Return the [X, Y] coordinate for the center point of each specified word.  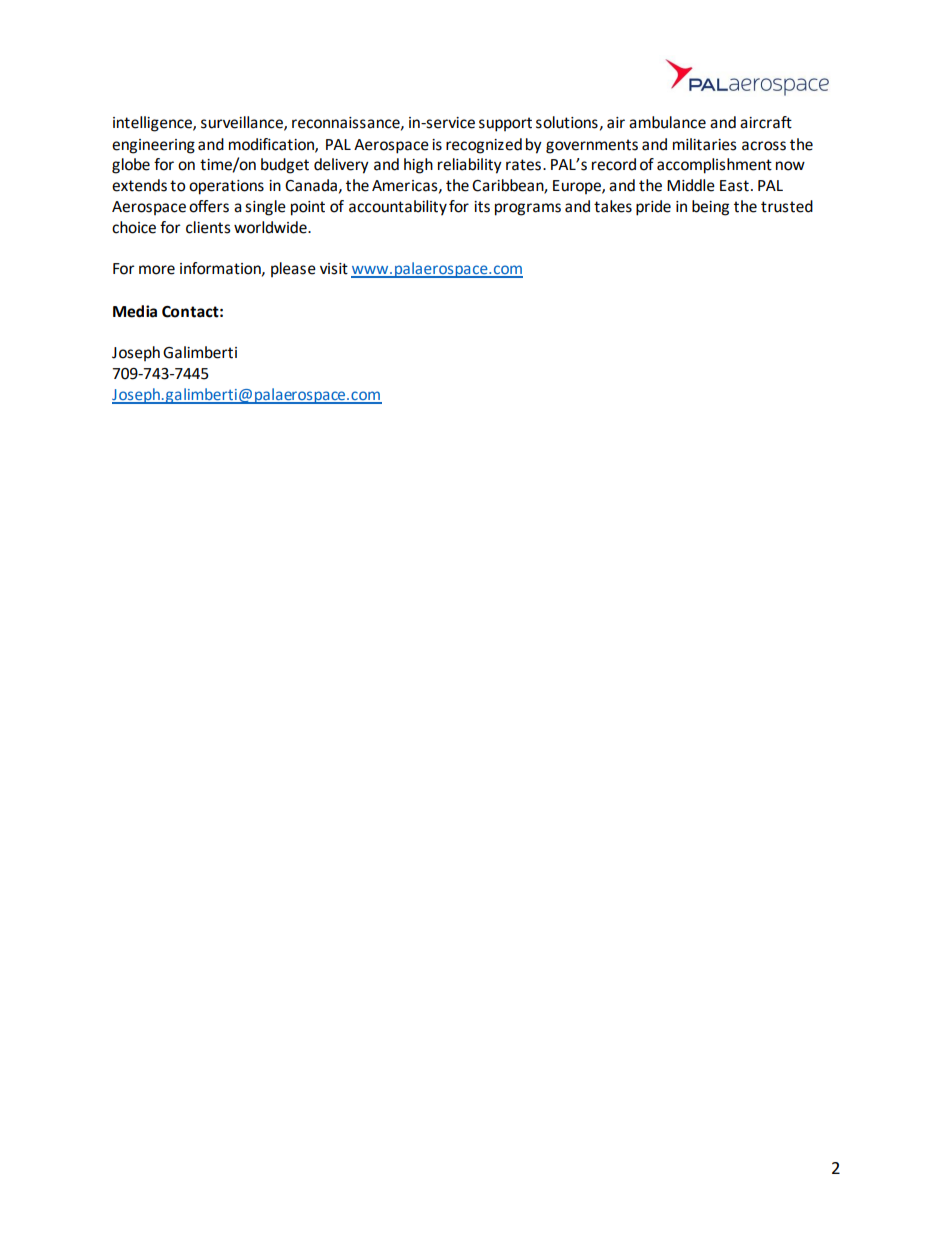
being [710, 208]
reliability [470, 166]
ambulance [667, 122]
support [505, 124]
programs [528, 209]
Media [135, 311]
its [482, 207]
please [293, 269]
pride [653, 208]
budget [285, 166]
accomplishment [714, 166]
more [157, 270]
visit [334, 269]
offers [209, 206]
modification [272, 145]
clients [208, 227]
